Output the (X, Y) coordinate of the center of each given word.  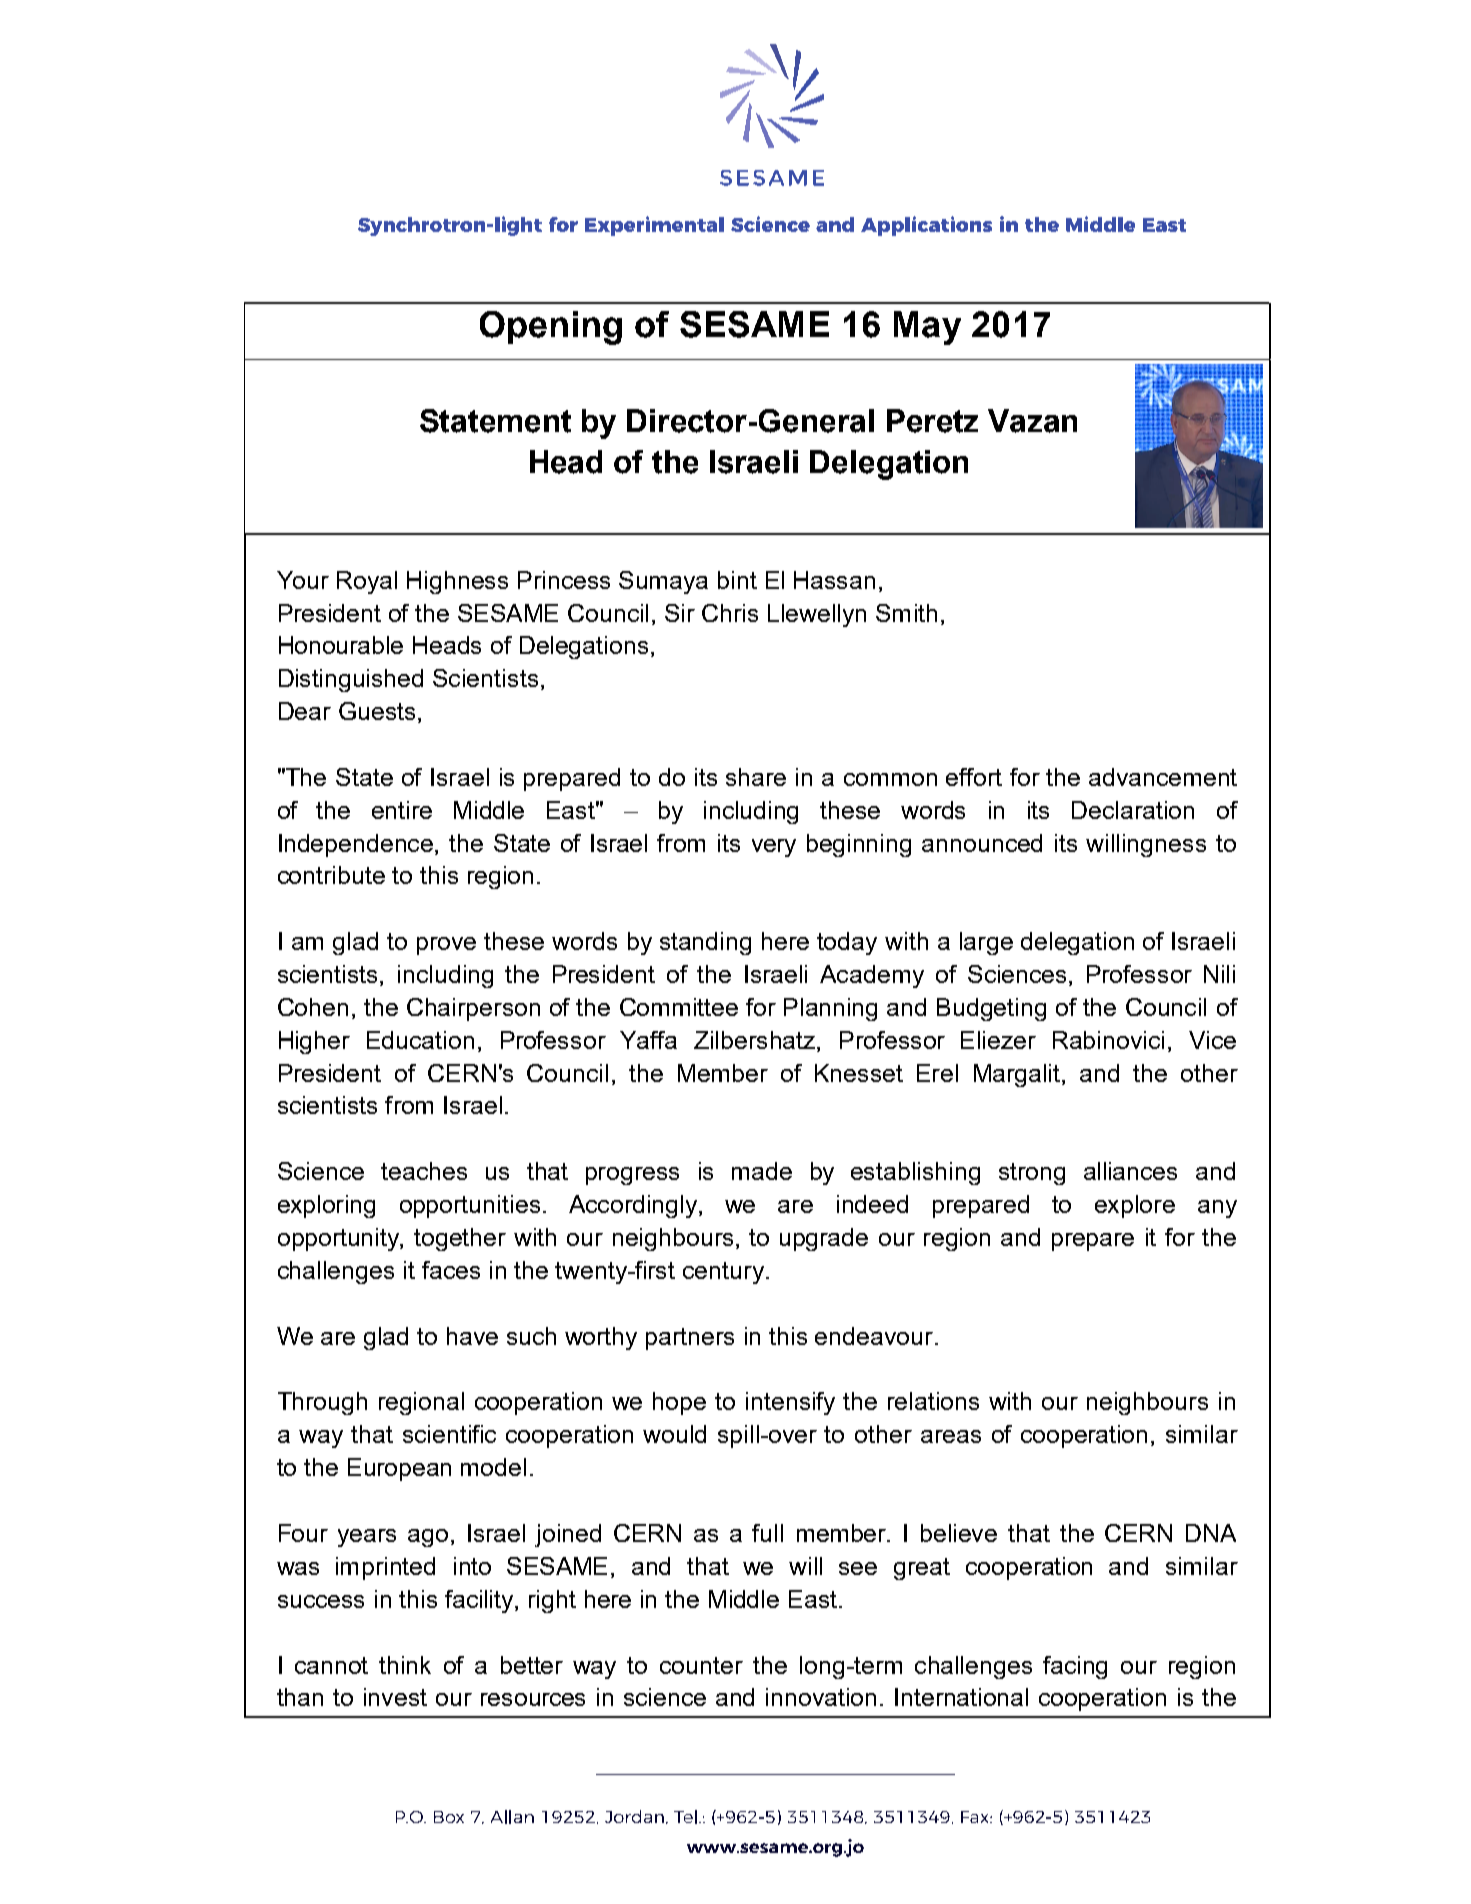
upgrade (824, 1239)
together (460, 1239)
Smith (906, 613)
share (756, 777)
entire (402, 810)
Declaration (1133, 810)
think (405, 1665)
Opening (551, 328)
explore (1135, 1206)
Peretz (932, 421)
